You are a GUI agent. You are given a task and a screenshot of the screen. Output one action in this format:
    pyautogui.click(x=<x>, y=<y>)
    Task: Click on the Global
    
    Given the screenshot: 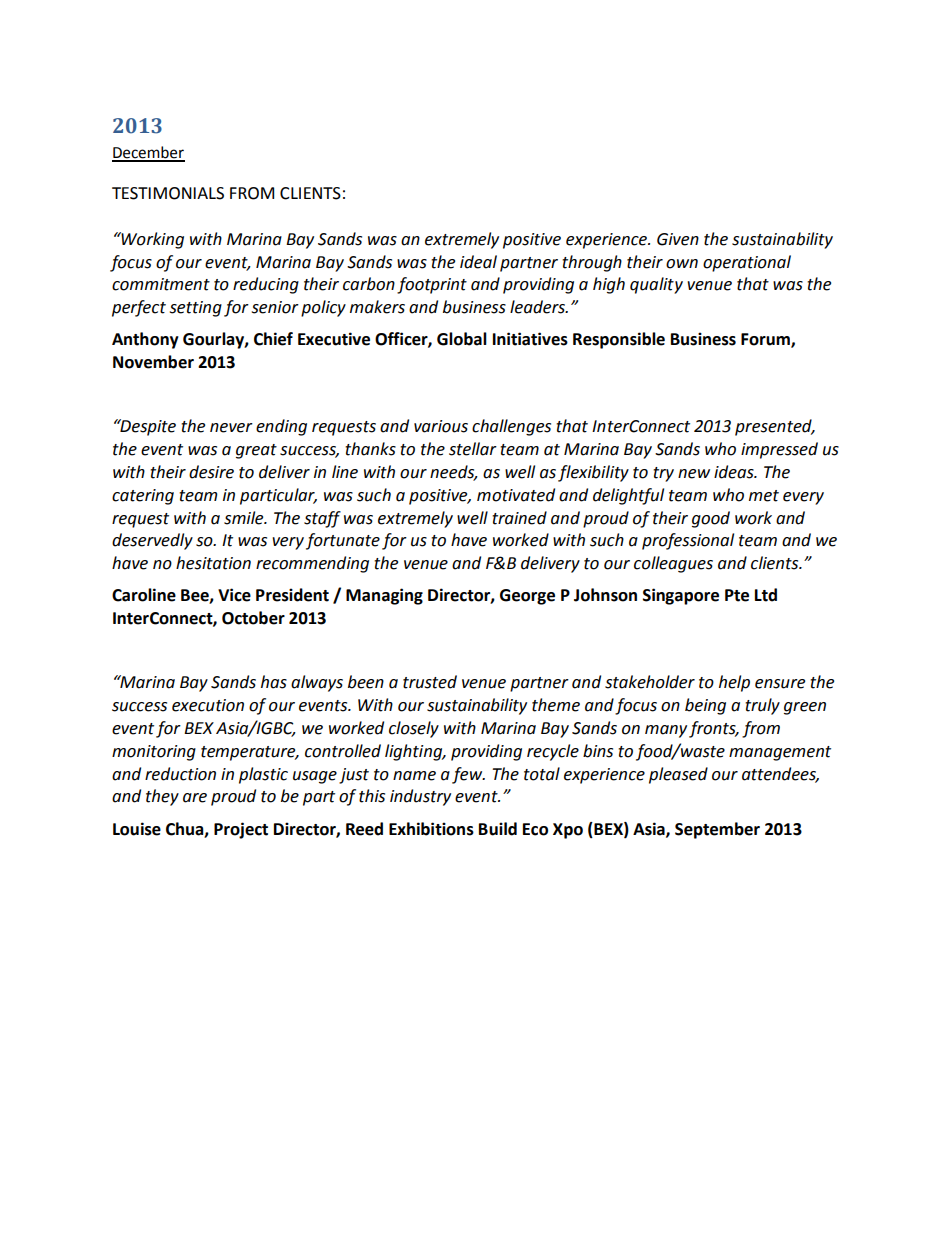 What is the action you would take?
    pyautogui.click(x=462, y=339)
